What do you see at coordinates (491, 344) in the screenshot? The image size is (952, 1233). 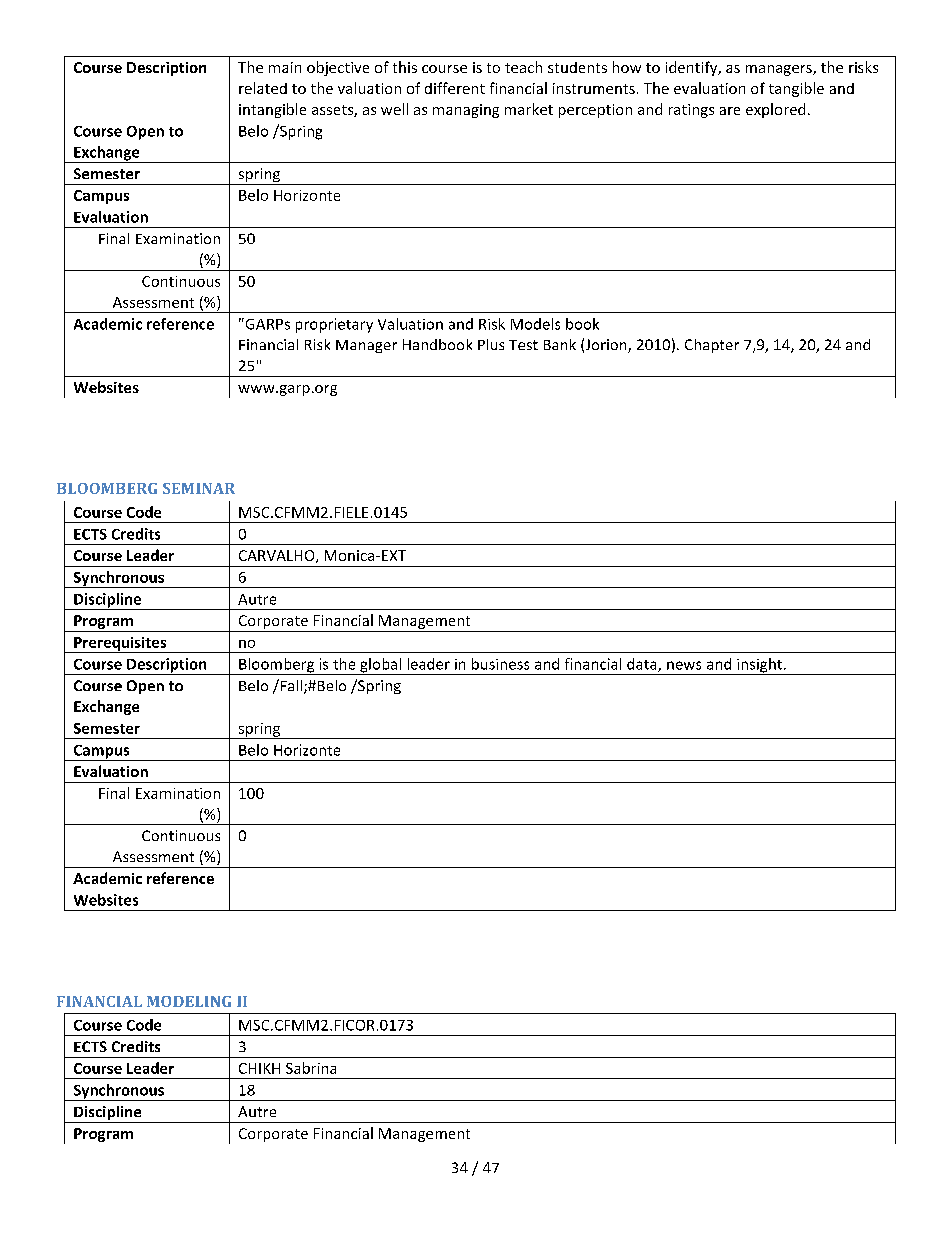 I see `Plus` at bounding box center [491, 344].
